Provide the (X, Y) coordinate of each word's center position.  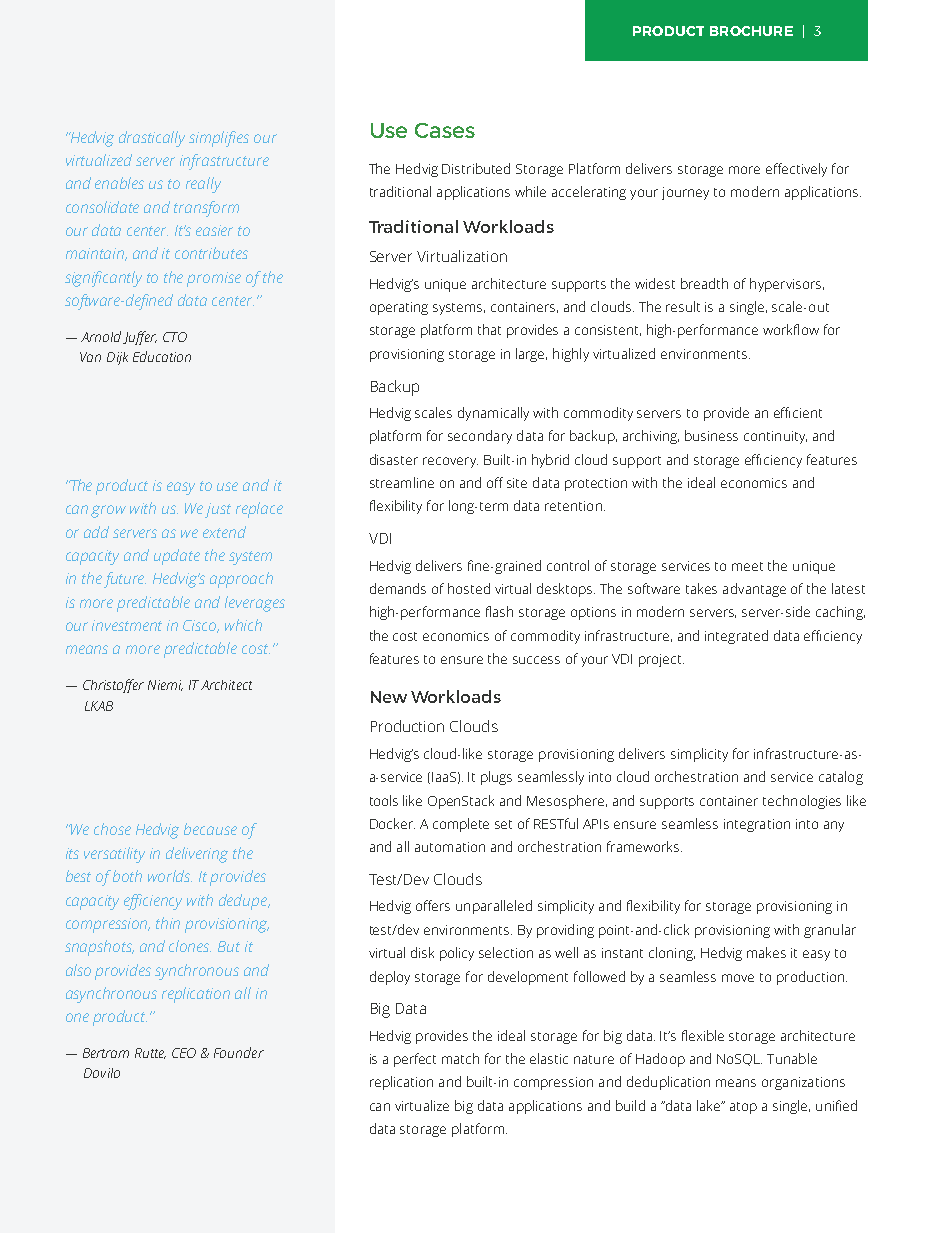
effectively (796, 170)
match (460, 1058)
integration (757, 825)
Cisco (201, 626)
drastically (152, 139)
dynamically (493, 414)
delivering (197, 855)
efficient (798, 412)
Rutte (150, 1053)
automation (450, 847)
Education (162, 356)
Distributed (476, 168)
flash (499, 611)
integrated (736, 637)
